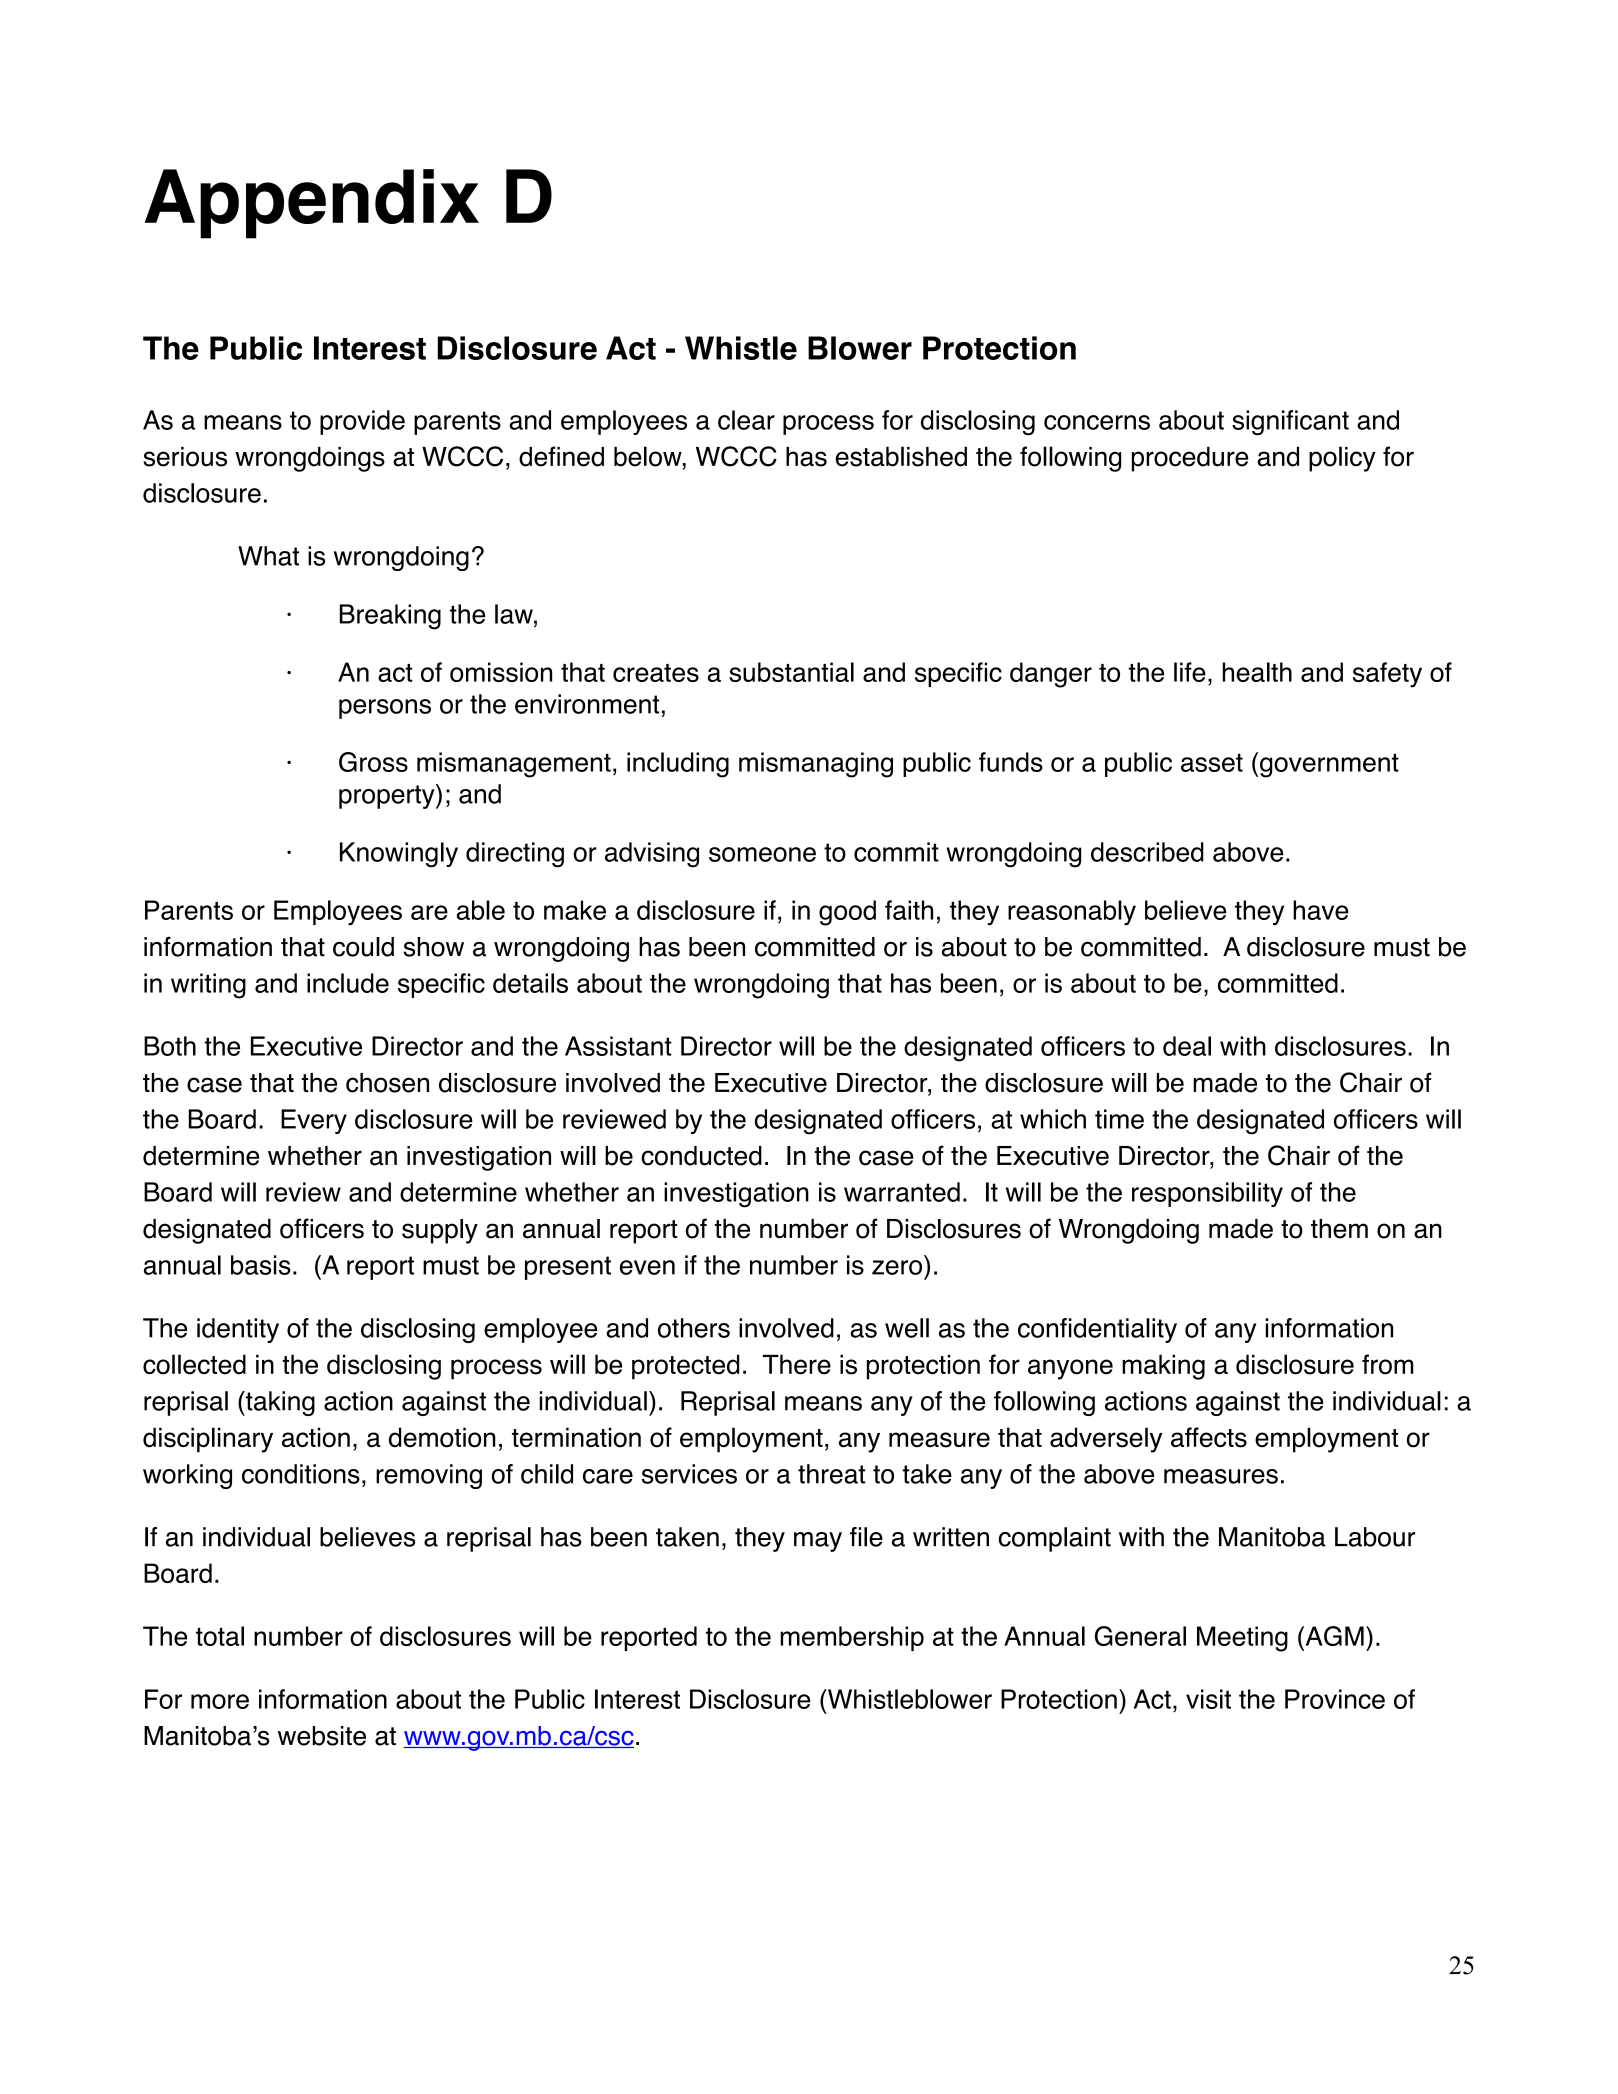 This screenshot has height=2094, width=1618. Describe the element at coordinates (322, 1736) in the screenshot. I see `website` at that location.
